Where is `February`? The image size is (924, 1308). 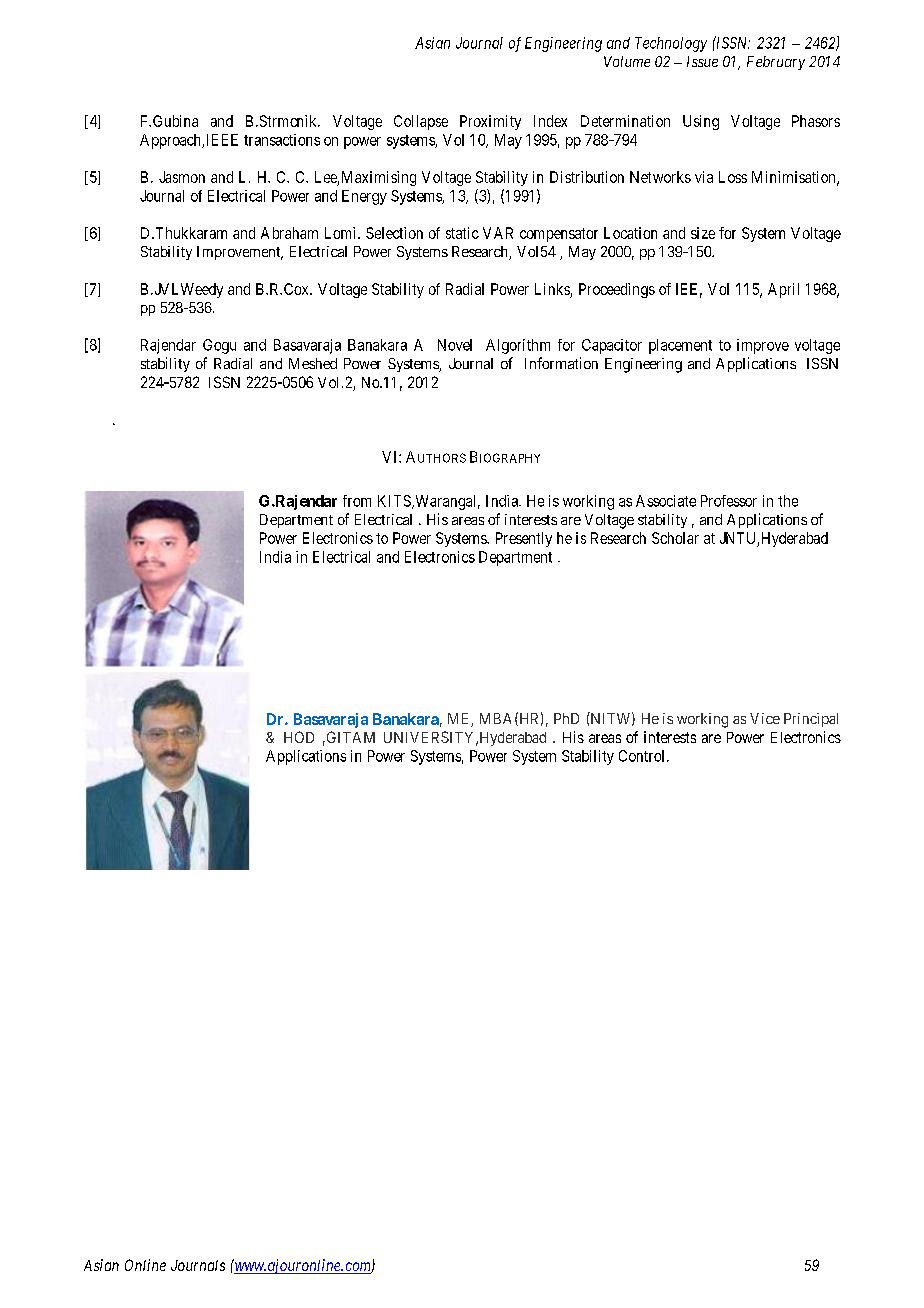
February is located at coordinates (776, 63).
